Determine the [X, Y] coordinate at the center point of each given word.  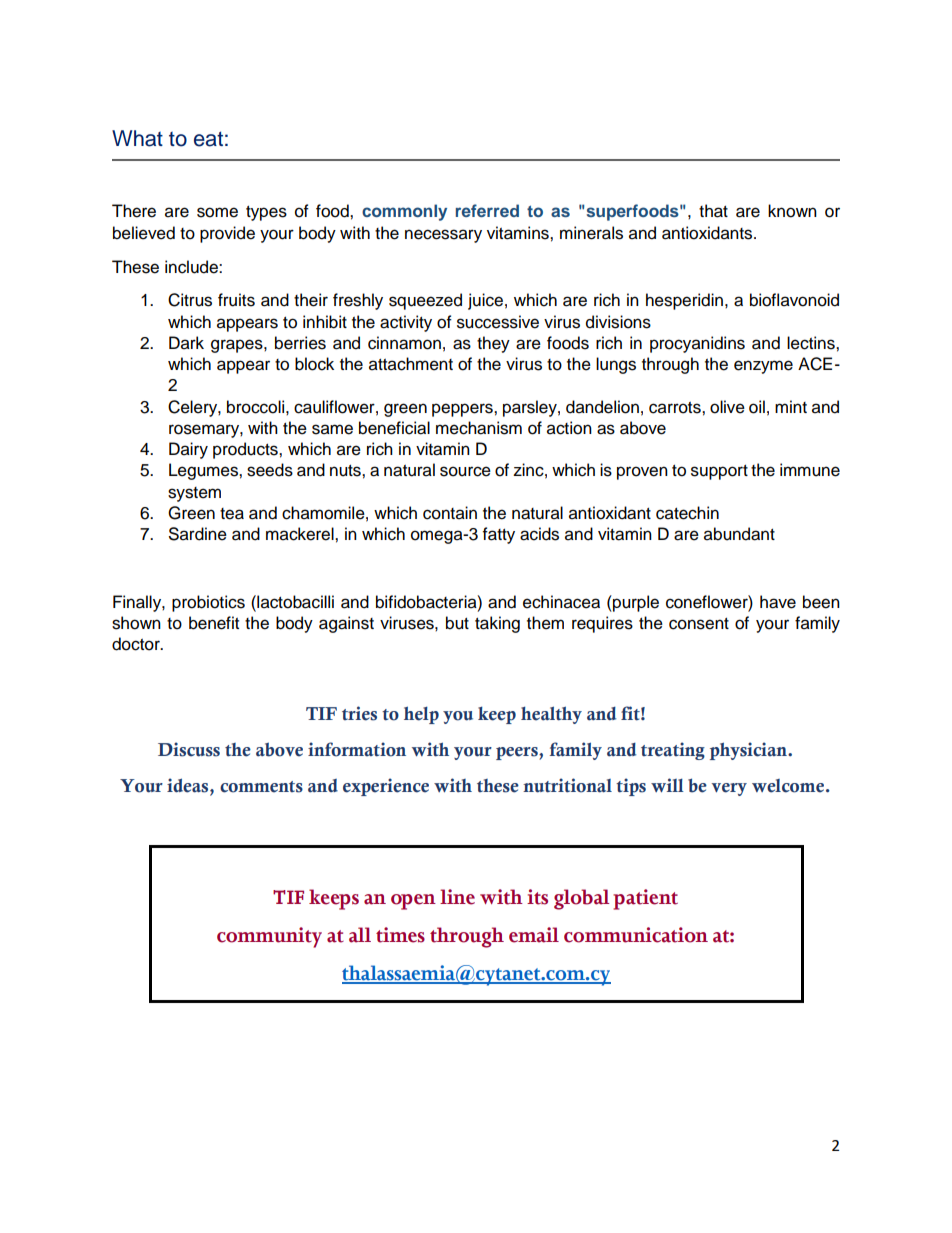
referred [487, 210]
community [269, 937]
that [713, 211]
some [217, 212]
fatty [499, 535]
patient [645, 899]
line [457, 897]
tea [232, 514]
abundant [739, 534]
